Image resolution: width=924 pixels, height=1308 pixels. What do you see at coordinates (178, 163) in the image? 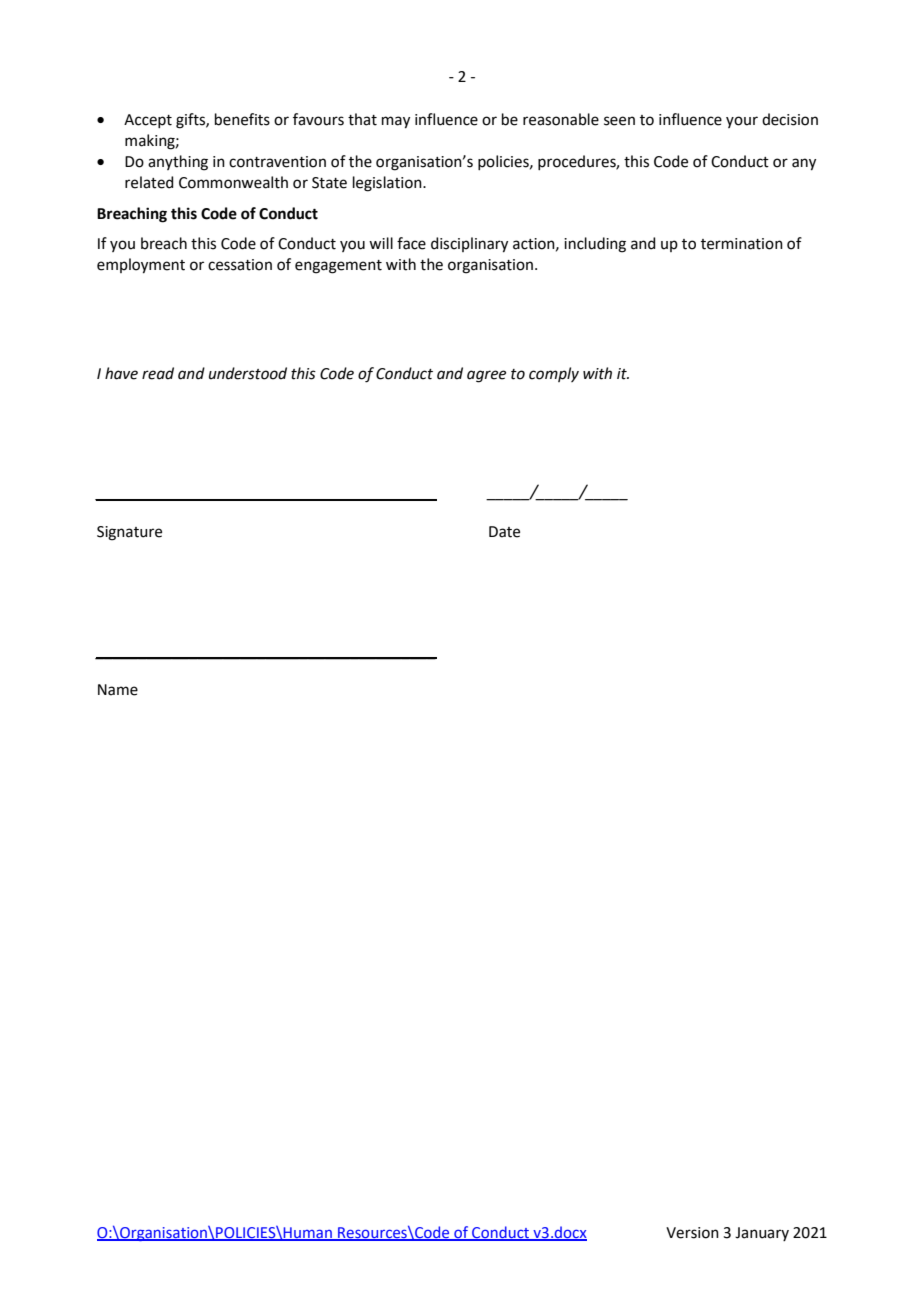
I see `anything` at bounding box center [178, 163].
